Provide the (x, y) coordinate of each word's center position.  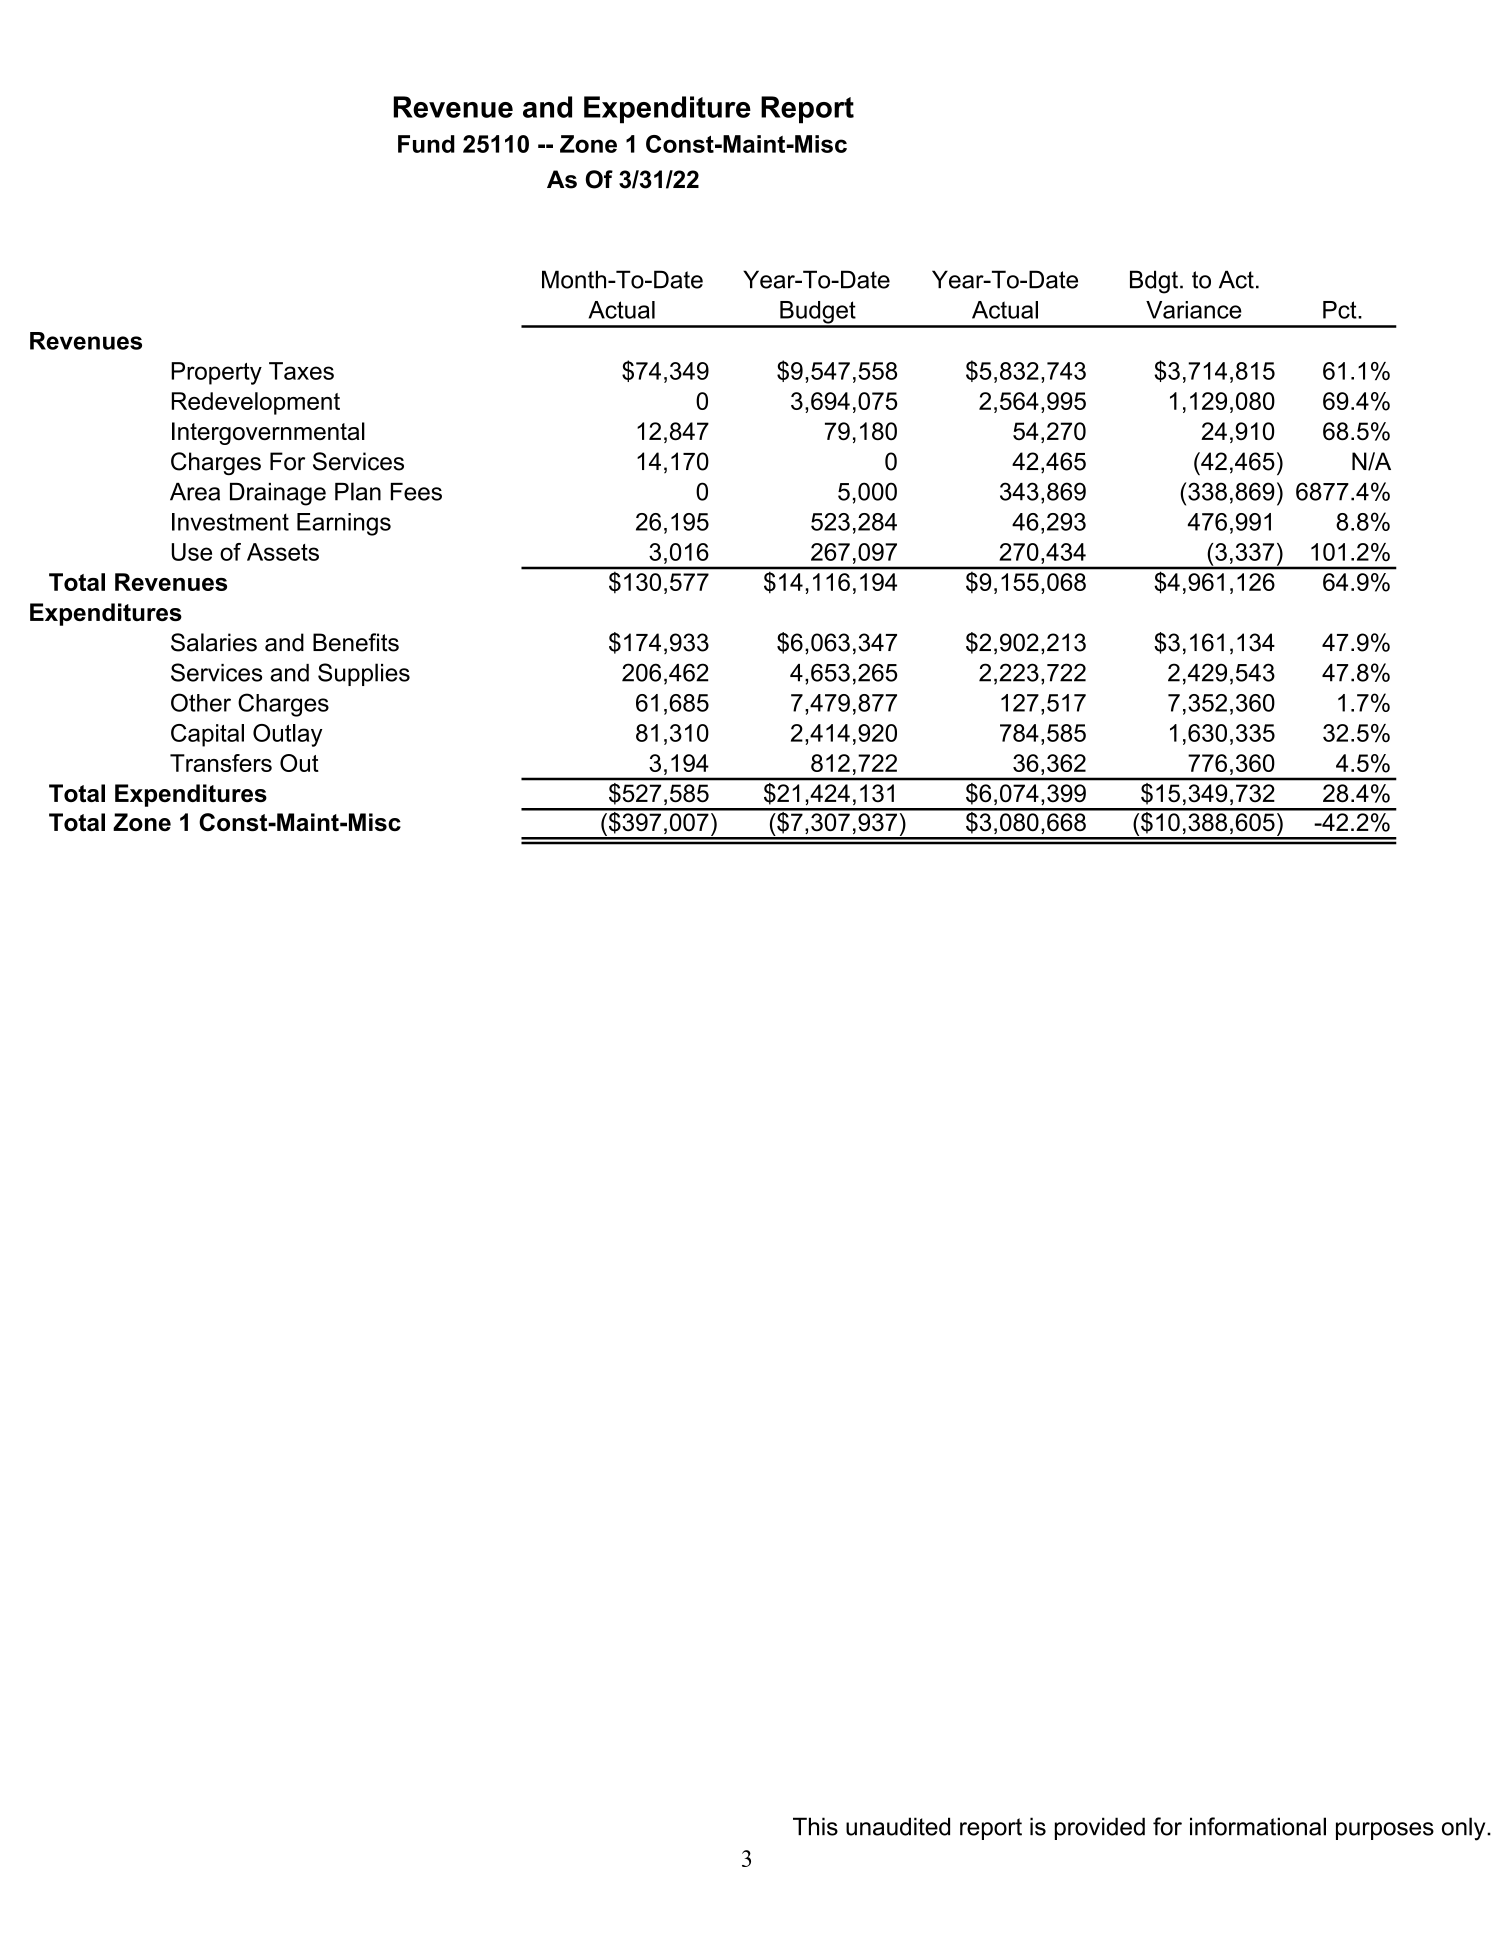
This (815, 1826)
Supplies (364, 674)
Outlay (288, 735)
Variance (1194, 310)
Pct (1341, 310)
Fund (426, 144)
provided (1100, 1828)
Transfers (221, 763)
